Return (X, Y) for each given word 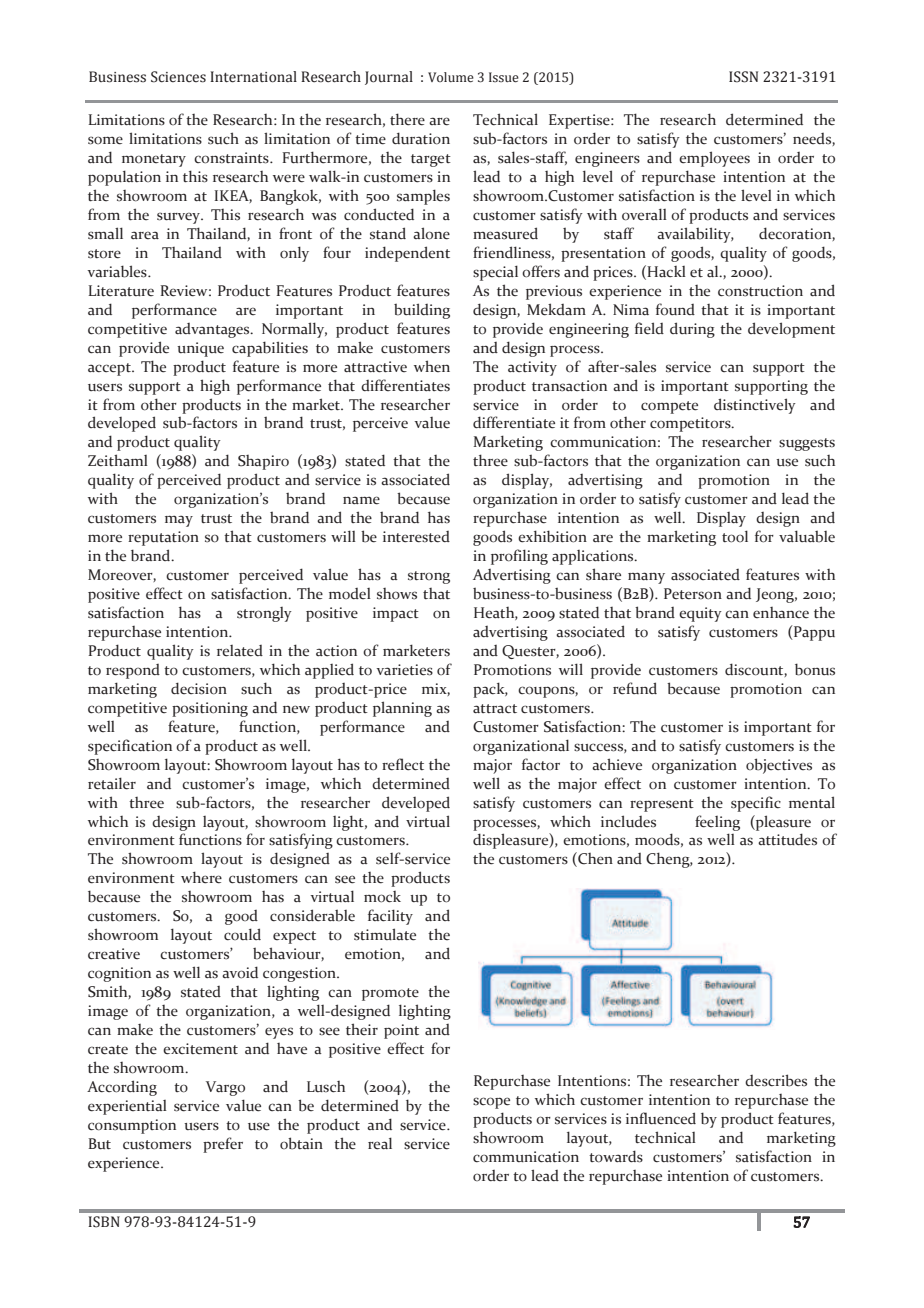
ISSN (743, 77)
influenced (661, 1118)
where (201, 877)
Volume (451, 77)
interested (416, 537)
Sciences (178, 77)
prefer (223, 1145)
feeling (717, 823)
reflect (403, 764)
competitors (691, 424)
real (380, 1143)
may (179, 521)
